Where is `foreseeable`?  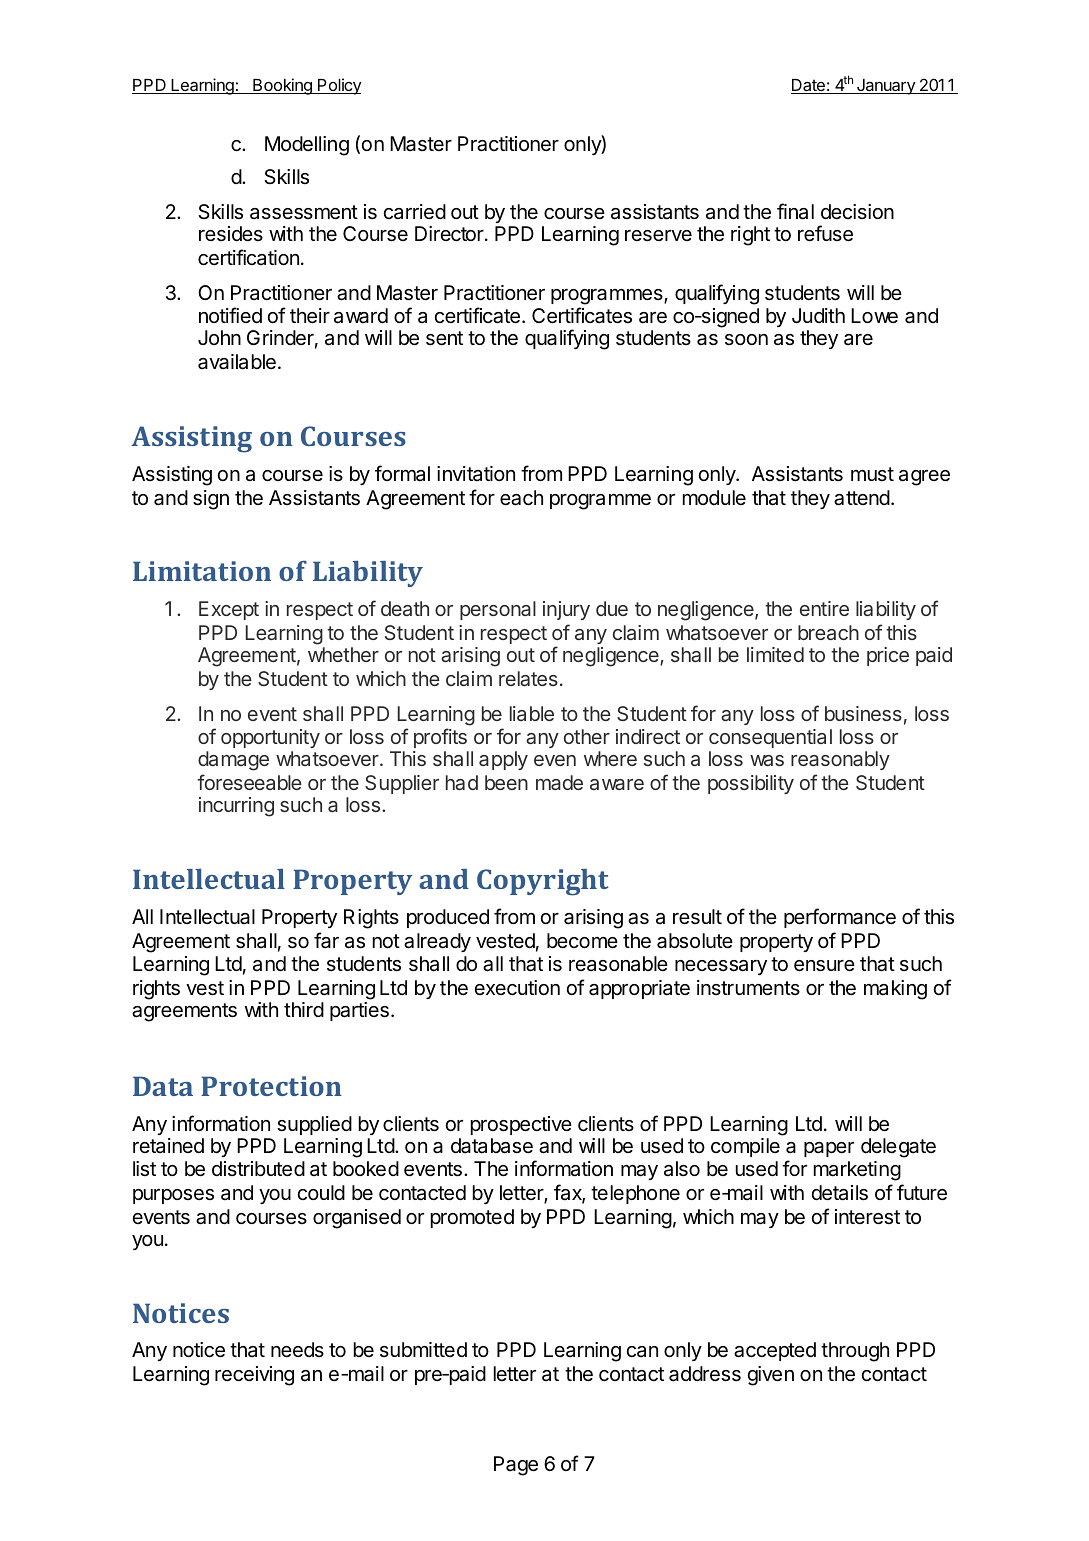 foreseeable is located at coordinates (249, 782).
